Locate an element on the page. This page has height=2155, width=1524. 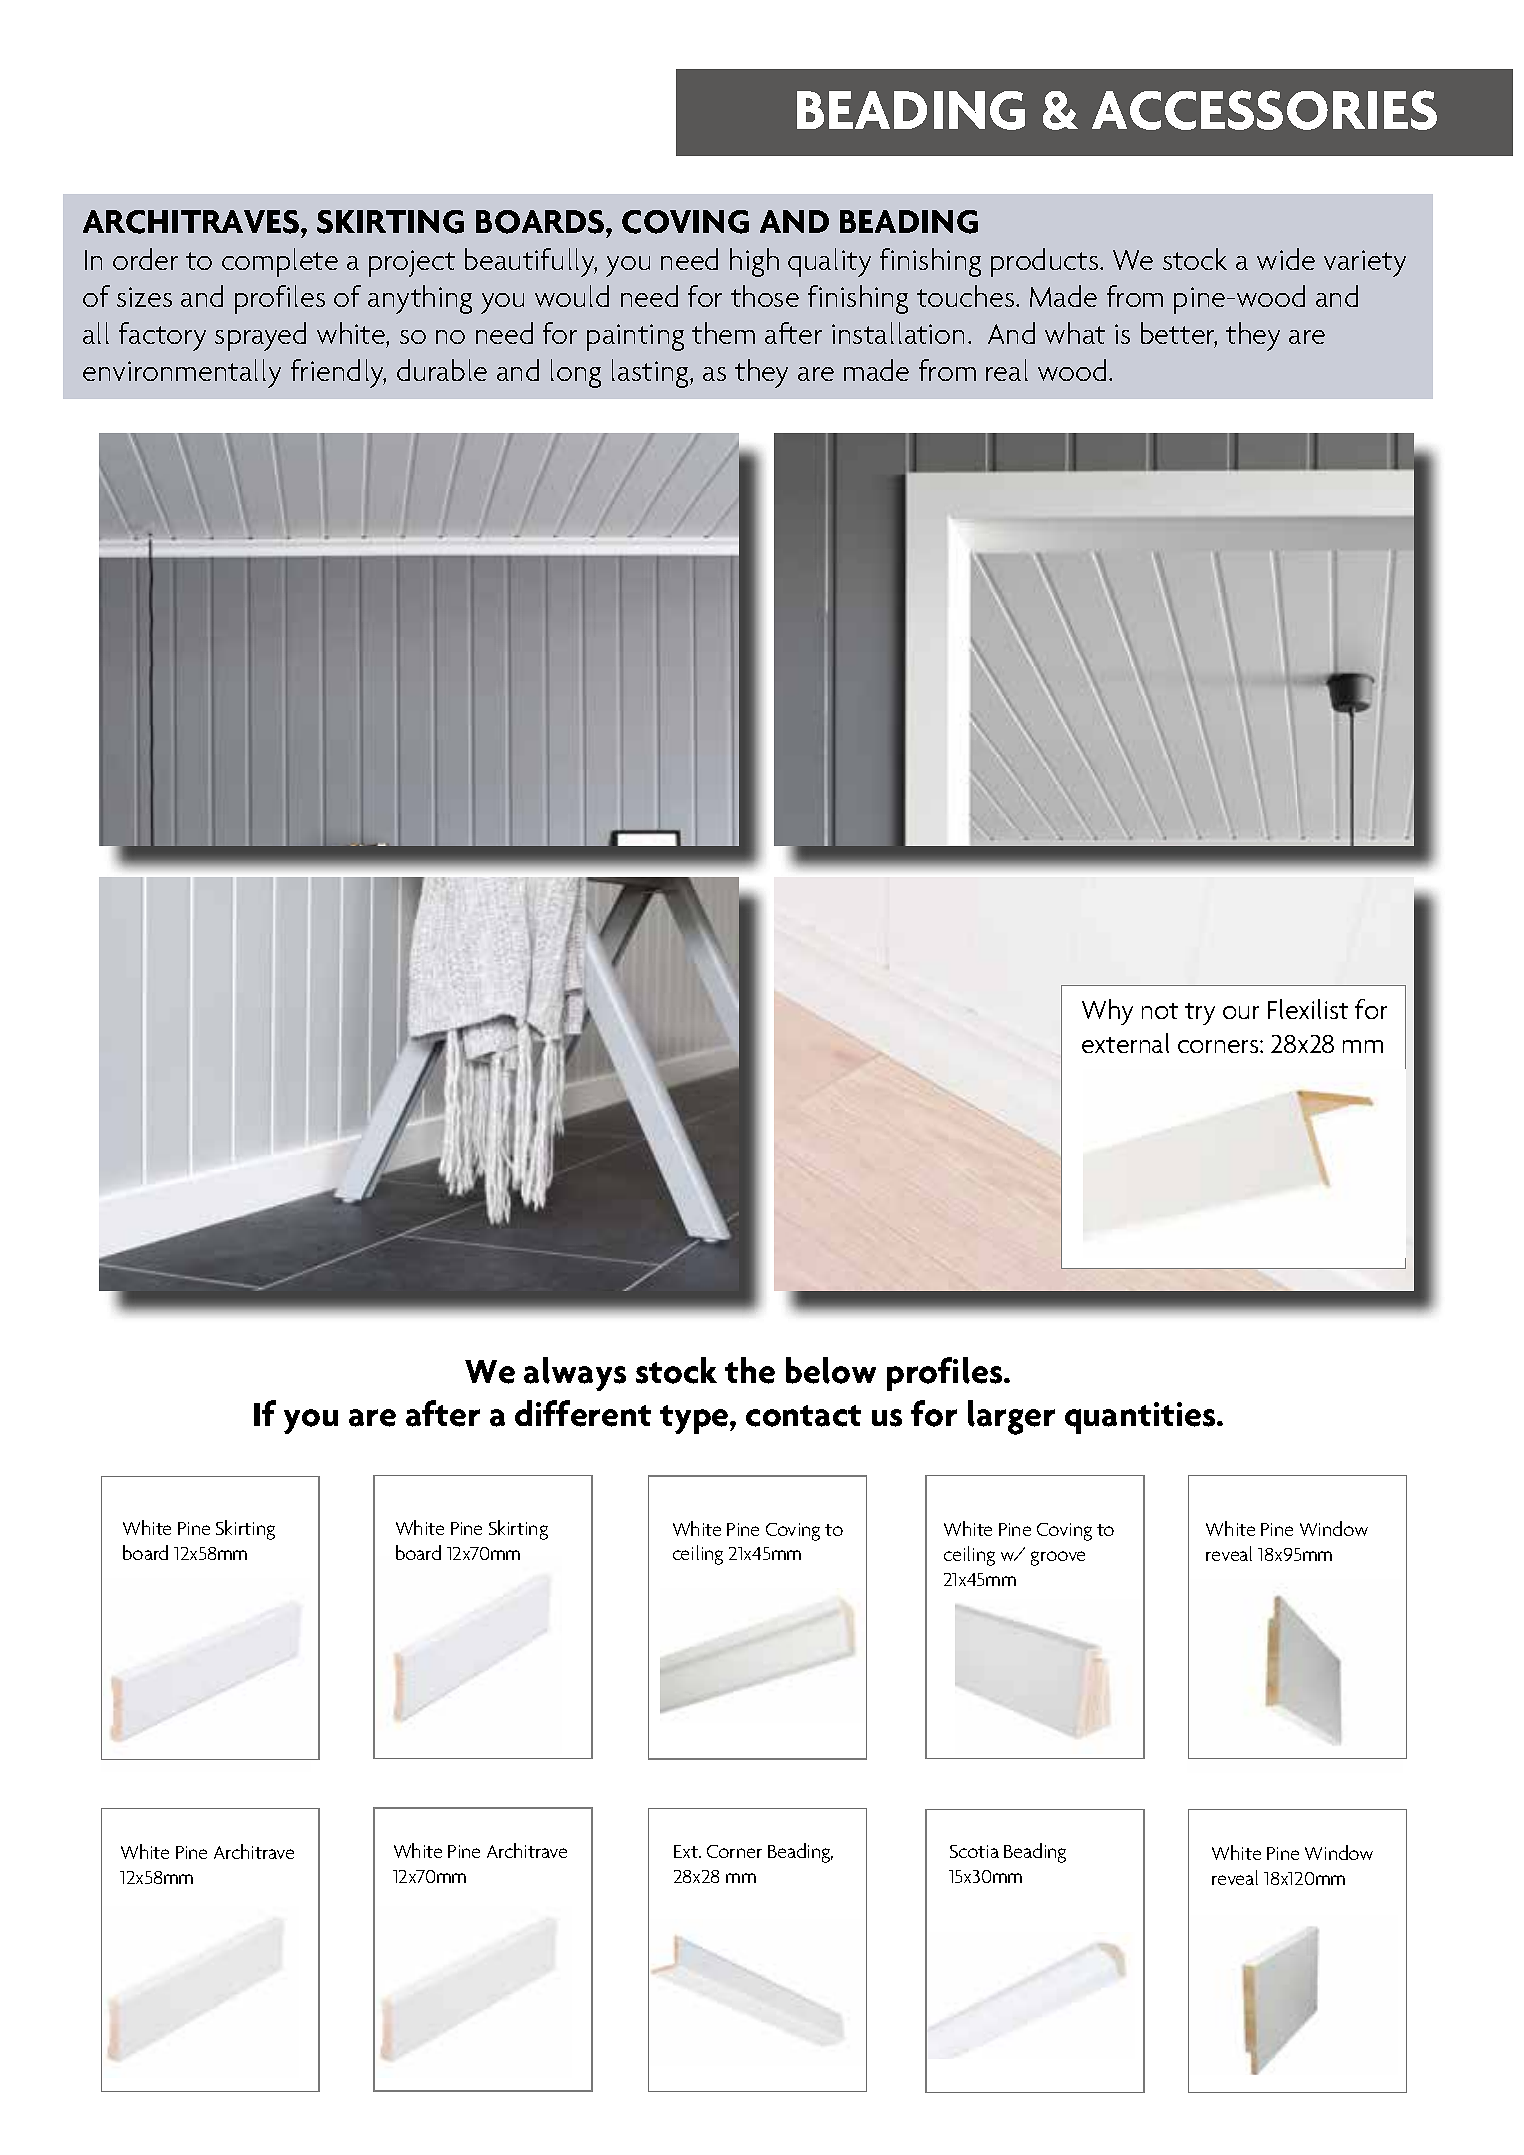
different is located at coordinates (583, 1413).
